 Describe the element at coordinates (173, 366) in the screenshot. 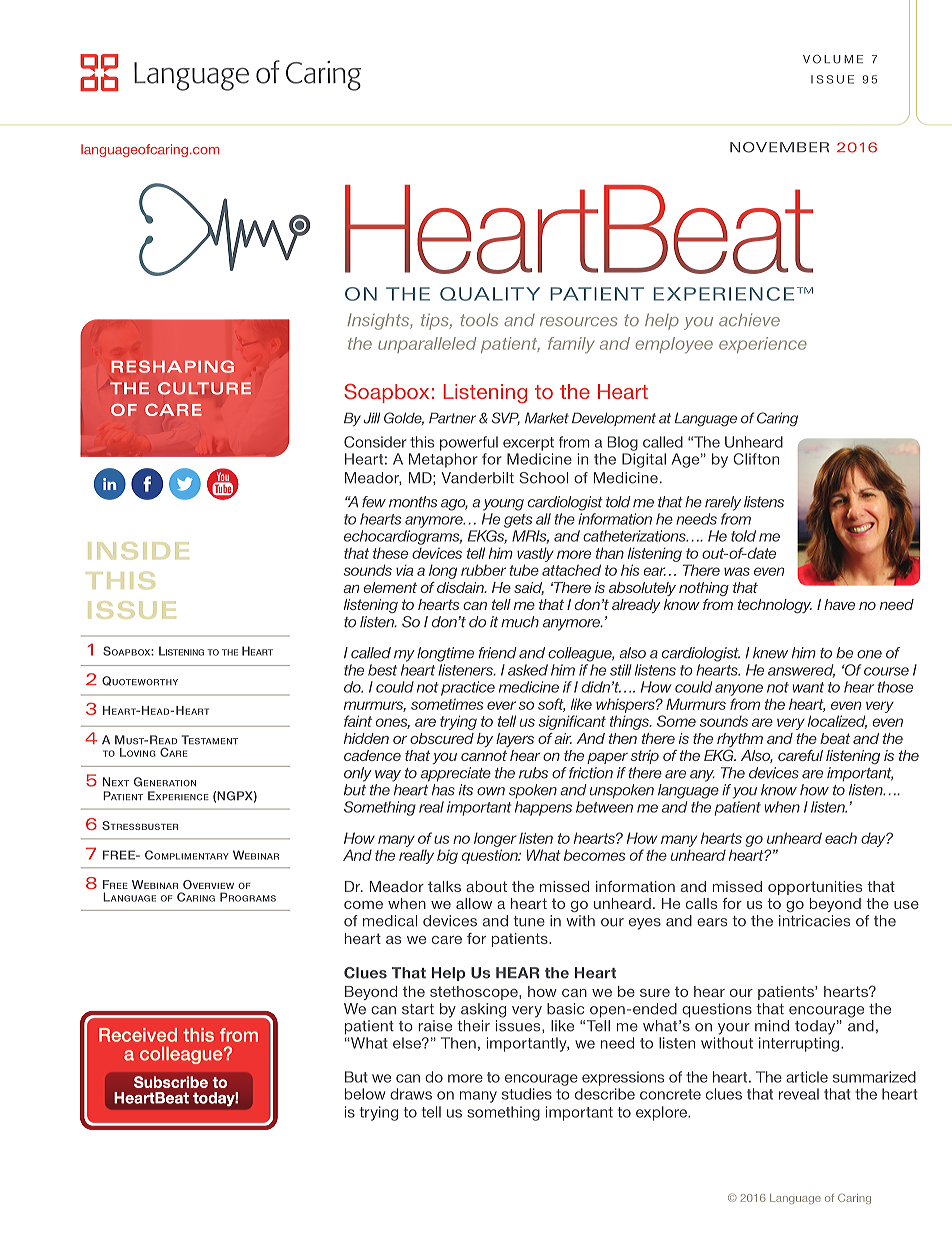

I see `RESHAPING` at that location.
